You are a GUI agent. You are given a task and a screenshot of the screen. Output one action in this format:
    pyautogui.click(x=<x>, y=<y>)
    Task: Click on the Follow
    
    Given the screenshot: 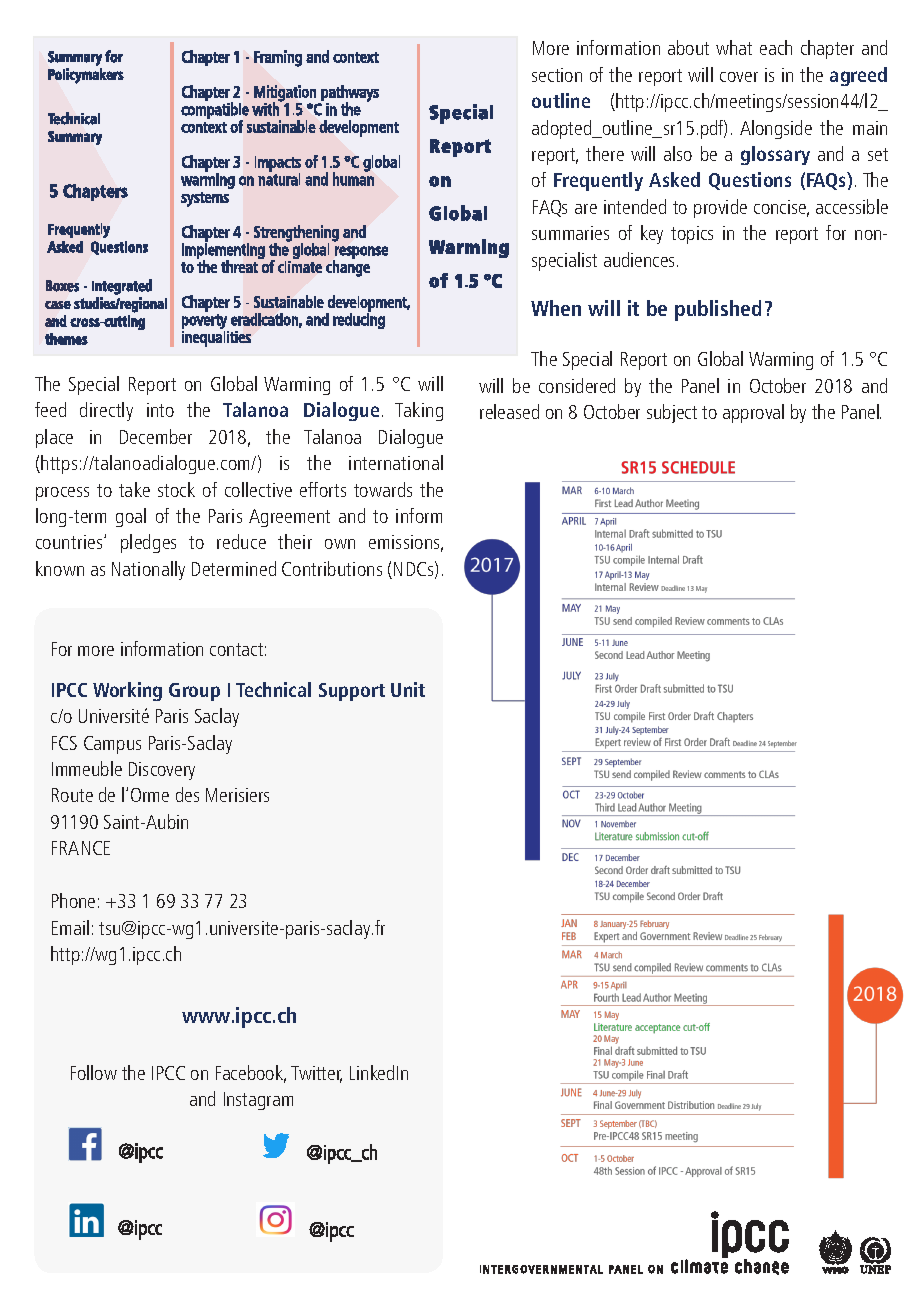 What is the action you would take?
    pyautogui.click(x=94, y=1072)
